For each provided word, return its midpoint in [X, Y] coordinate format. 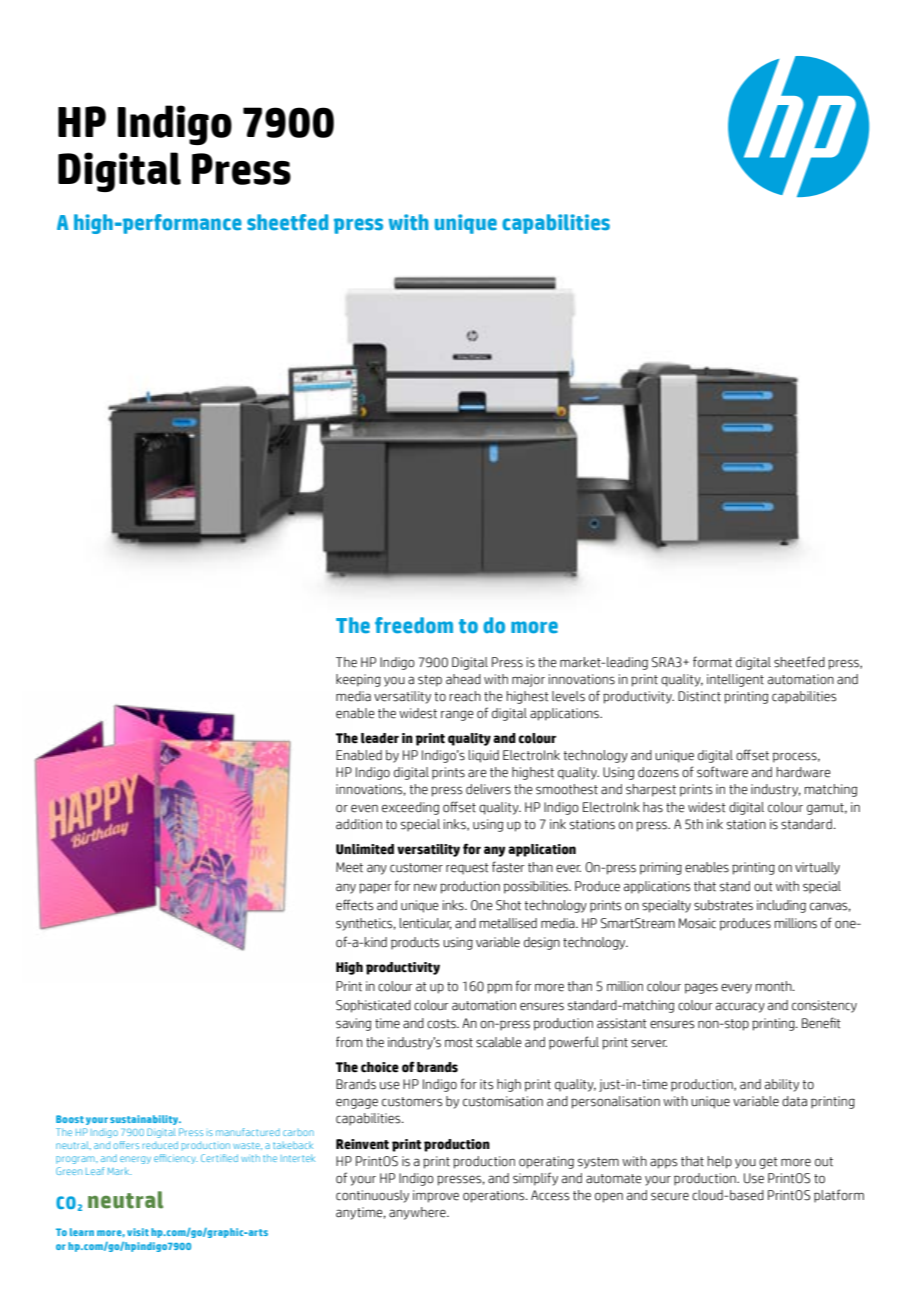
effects [354, 905]
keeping [358, 680]
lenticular [426, 924]
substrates [723, 905]
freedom [414, 625]
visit [138, 1232]
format [712, 661]
